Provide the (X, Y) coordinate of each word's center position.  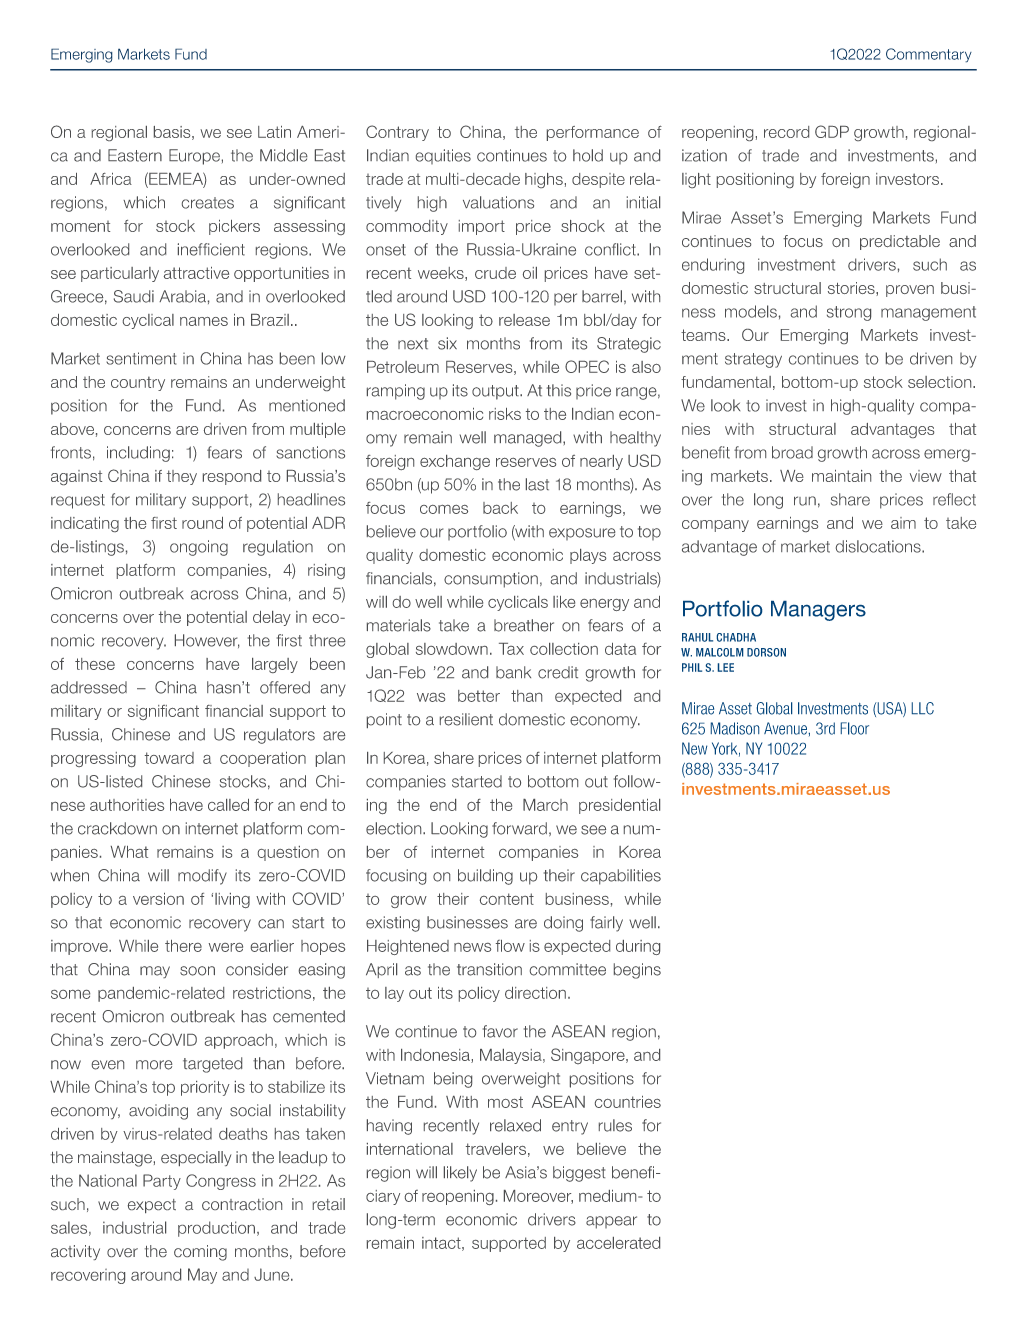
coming (200, 1253)
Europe (194, 157)
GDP (832, 131)
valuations (498, 202)
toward (169, 758)
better (479, 696)
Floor (855, 728)
